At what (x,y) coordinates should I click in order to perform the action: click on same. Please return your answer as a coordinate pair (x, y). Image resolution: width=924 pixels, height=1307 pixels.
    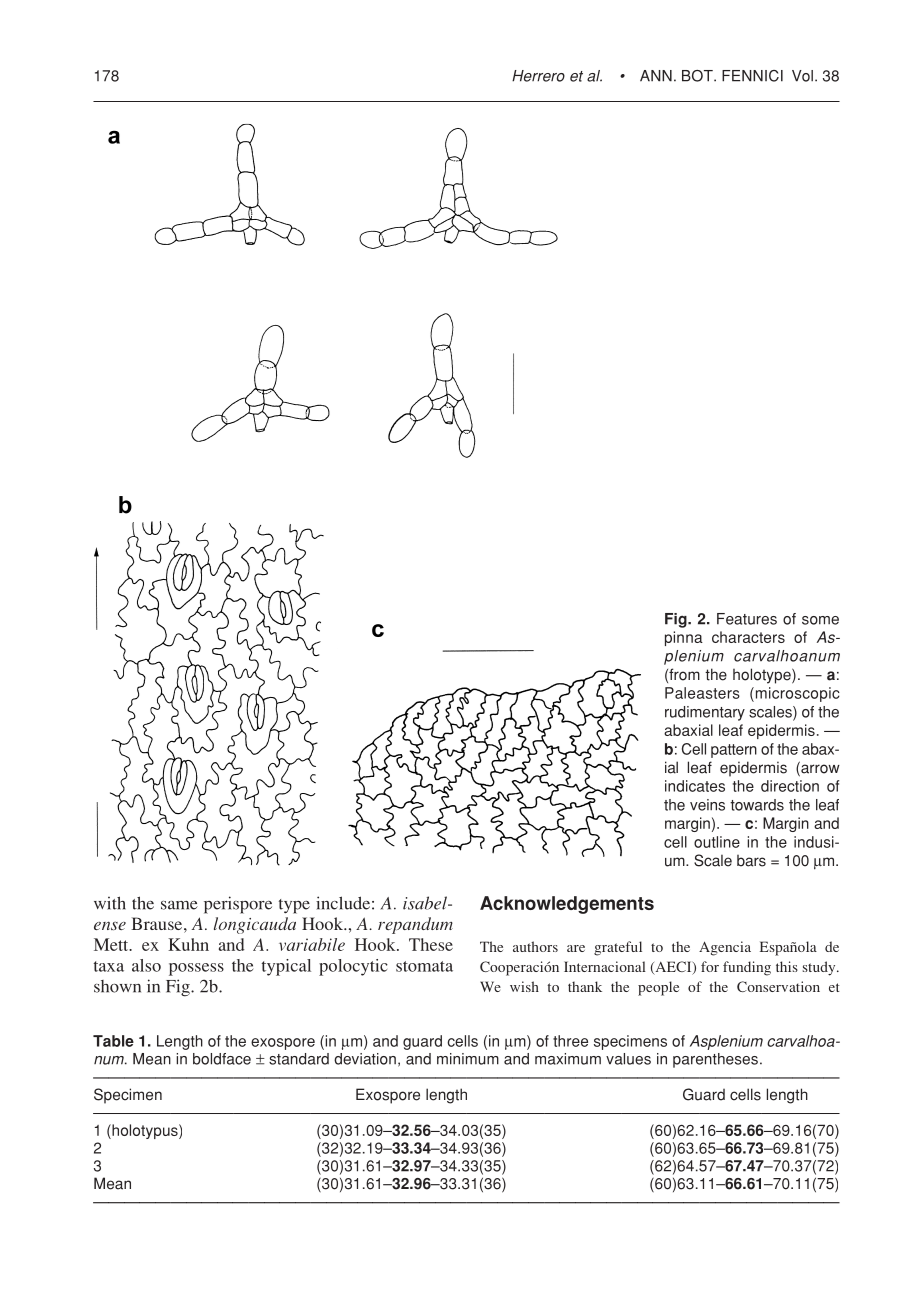
    Looking at the image, I should click on (179, 905).
